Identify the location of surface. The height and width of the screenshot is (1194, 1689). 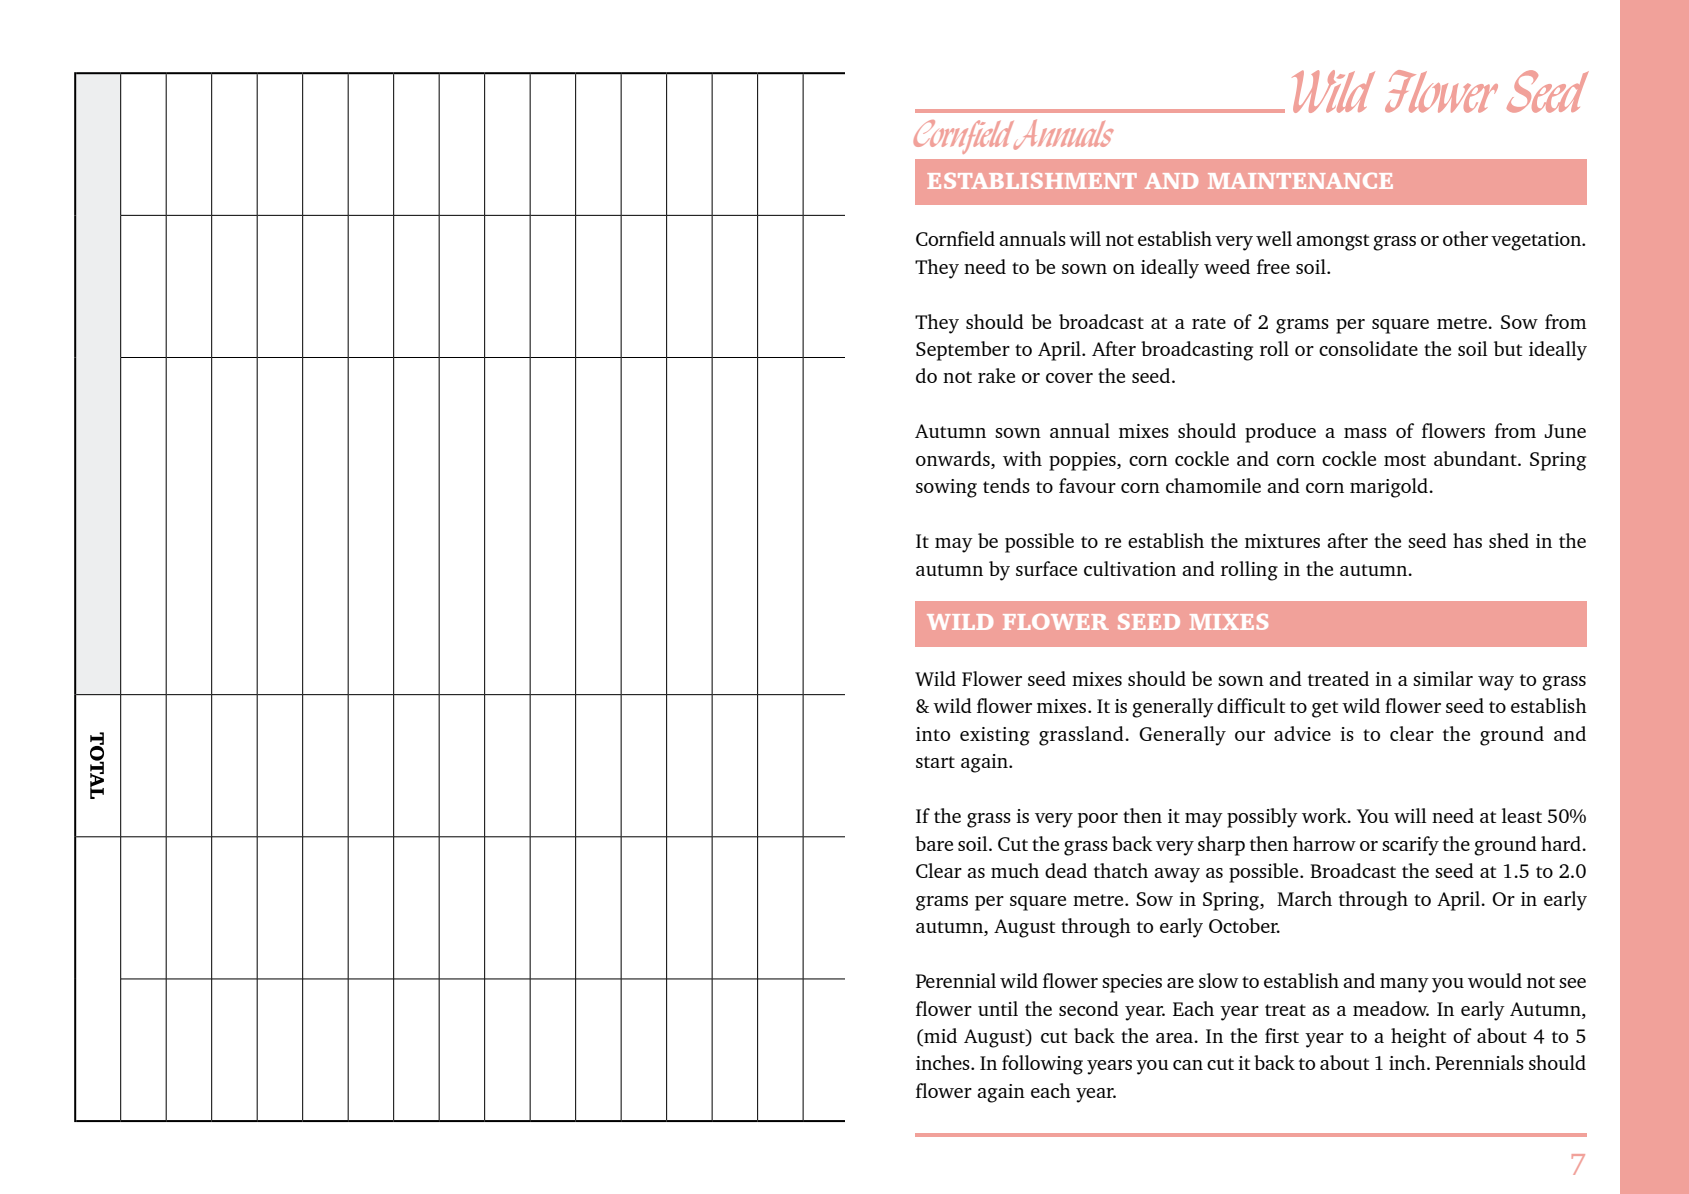
(1046, 568).
